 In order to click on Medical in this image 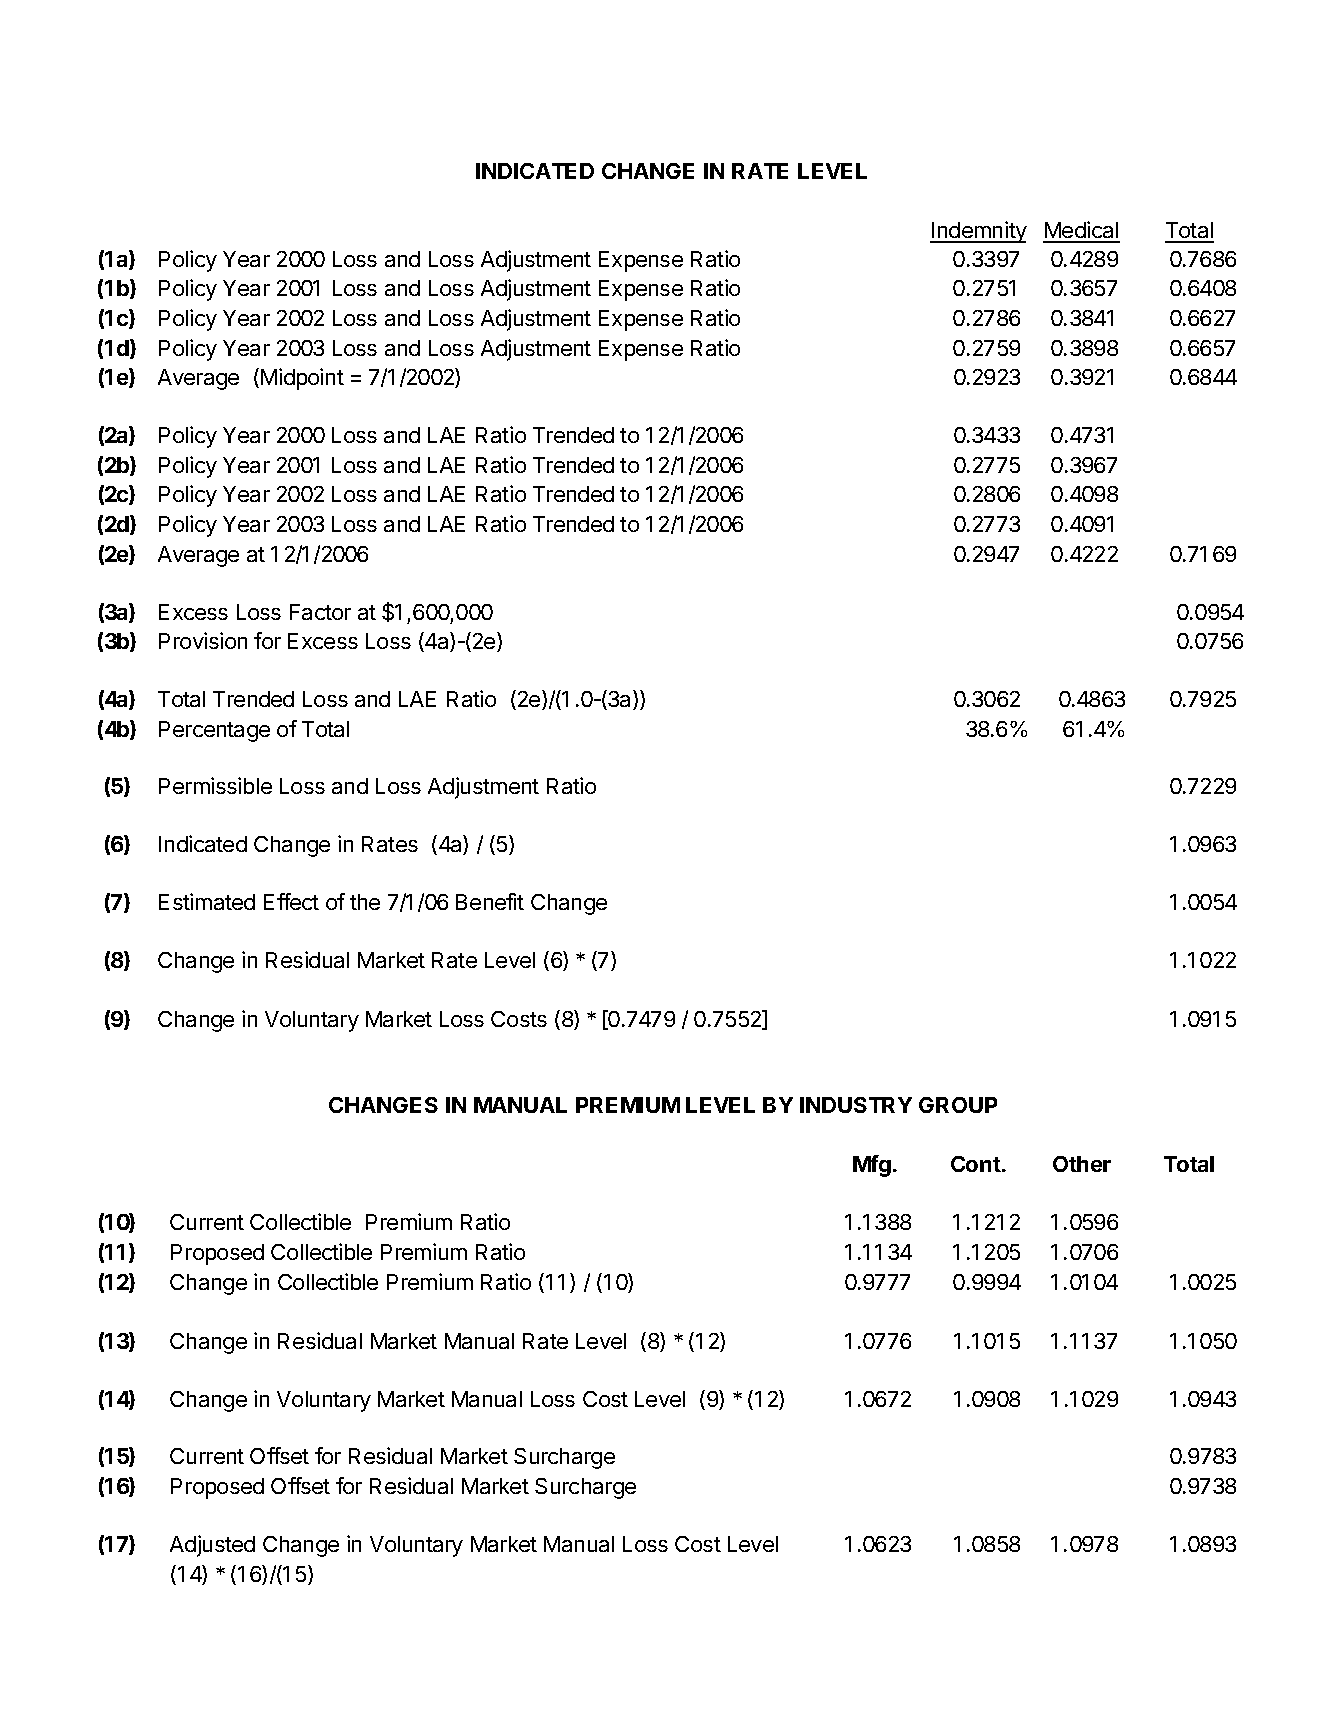, I will do `click(1081, 231)`.
